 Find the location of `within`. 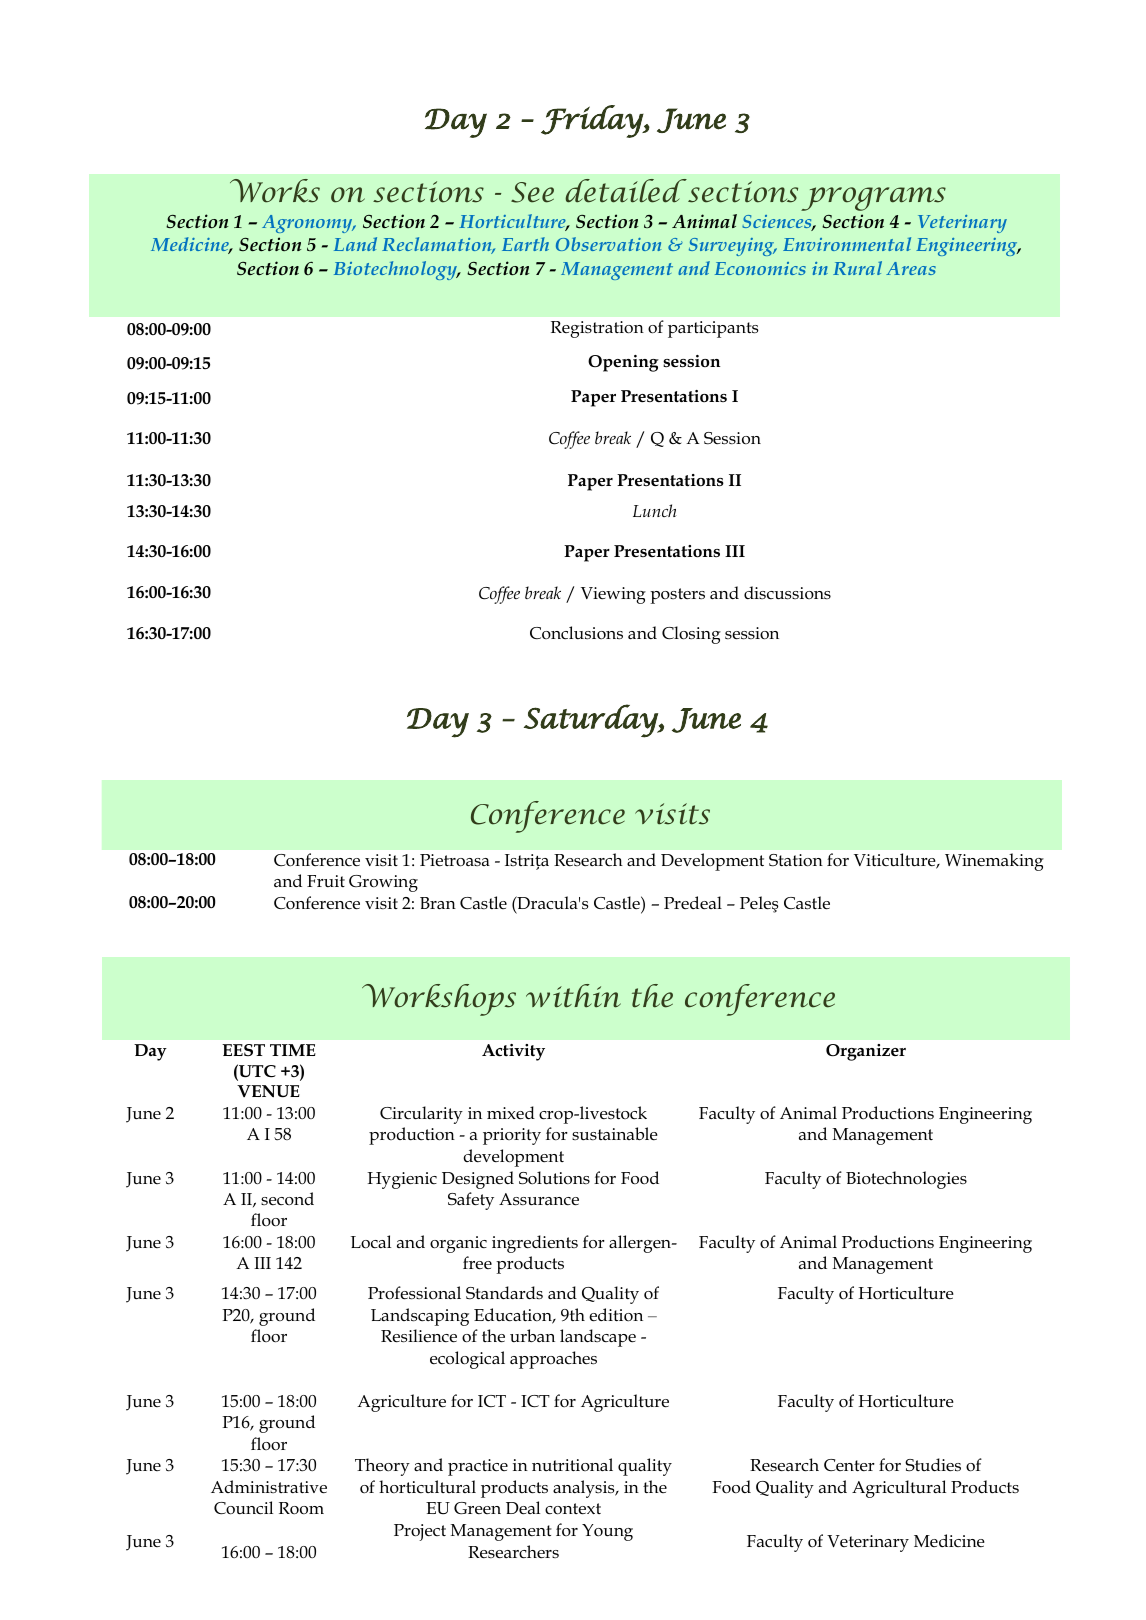

within is located at coordinates (573, 996).
